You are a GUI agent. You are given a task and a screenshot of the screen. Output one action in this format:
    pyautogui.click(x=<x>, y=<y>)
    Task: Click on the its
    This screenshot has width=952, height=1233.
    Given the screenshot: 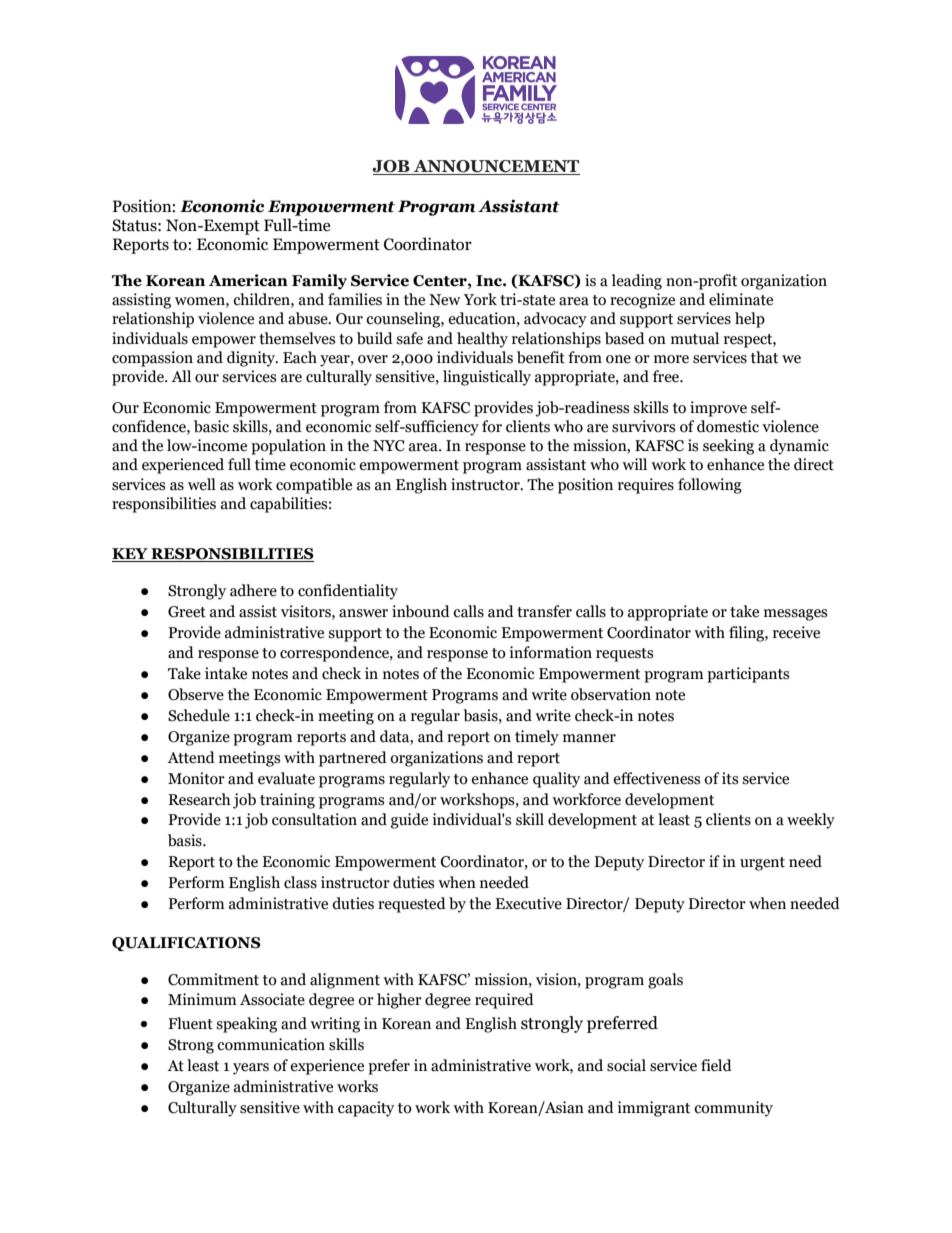 What is the action you would take?
    pyautogui.click(x=730, y=778)
